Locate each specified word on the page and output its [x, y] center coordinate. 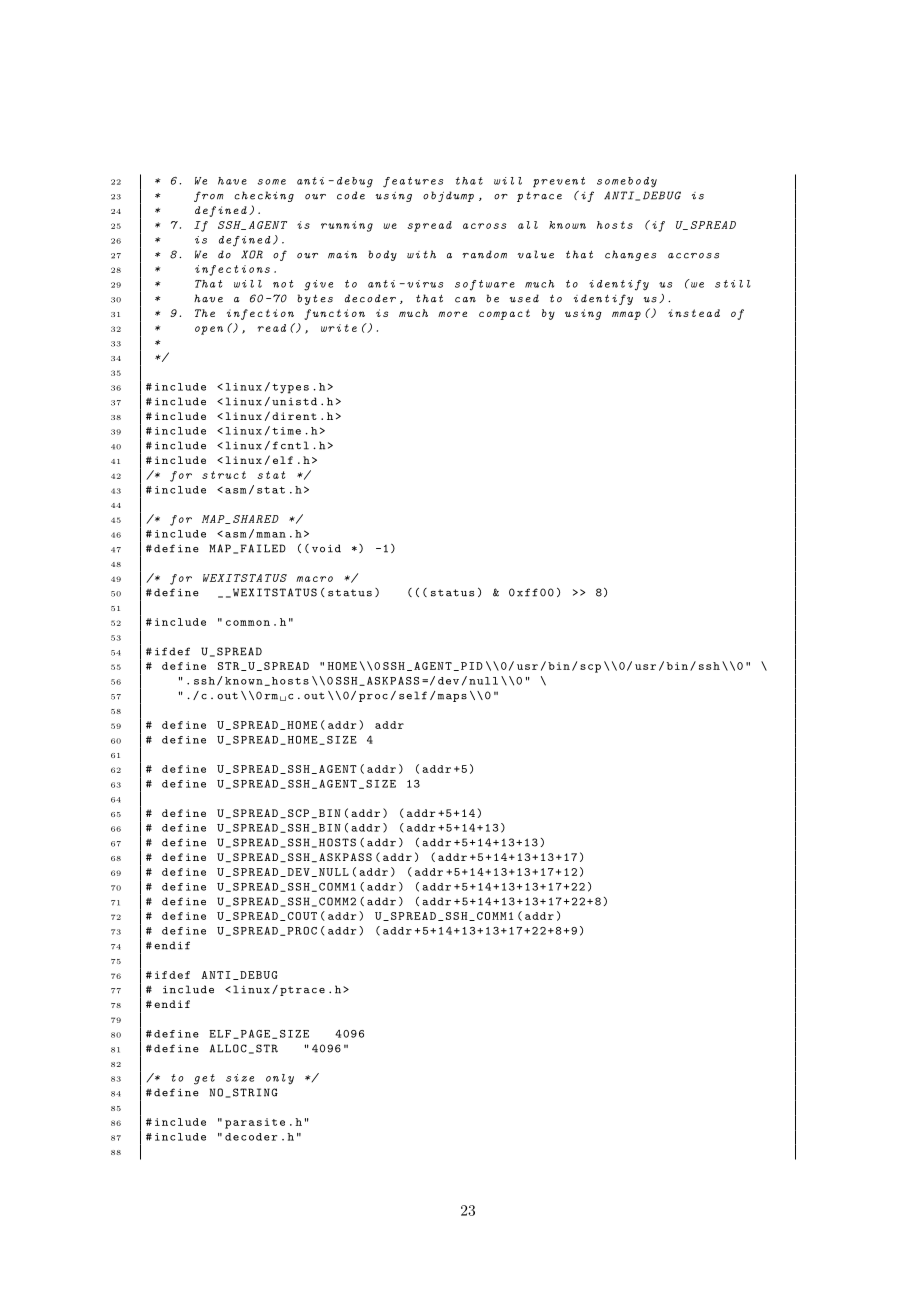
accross [693, 256]
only [280, 1079]
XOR [252, 254]
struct [224, 475]
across [484, 226]
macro [314, 579]
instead [694, 313]
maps [452, 698]
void [326, 548]
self [413, 695]
